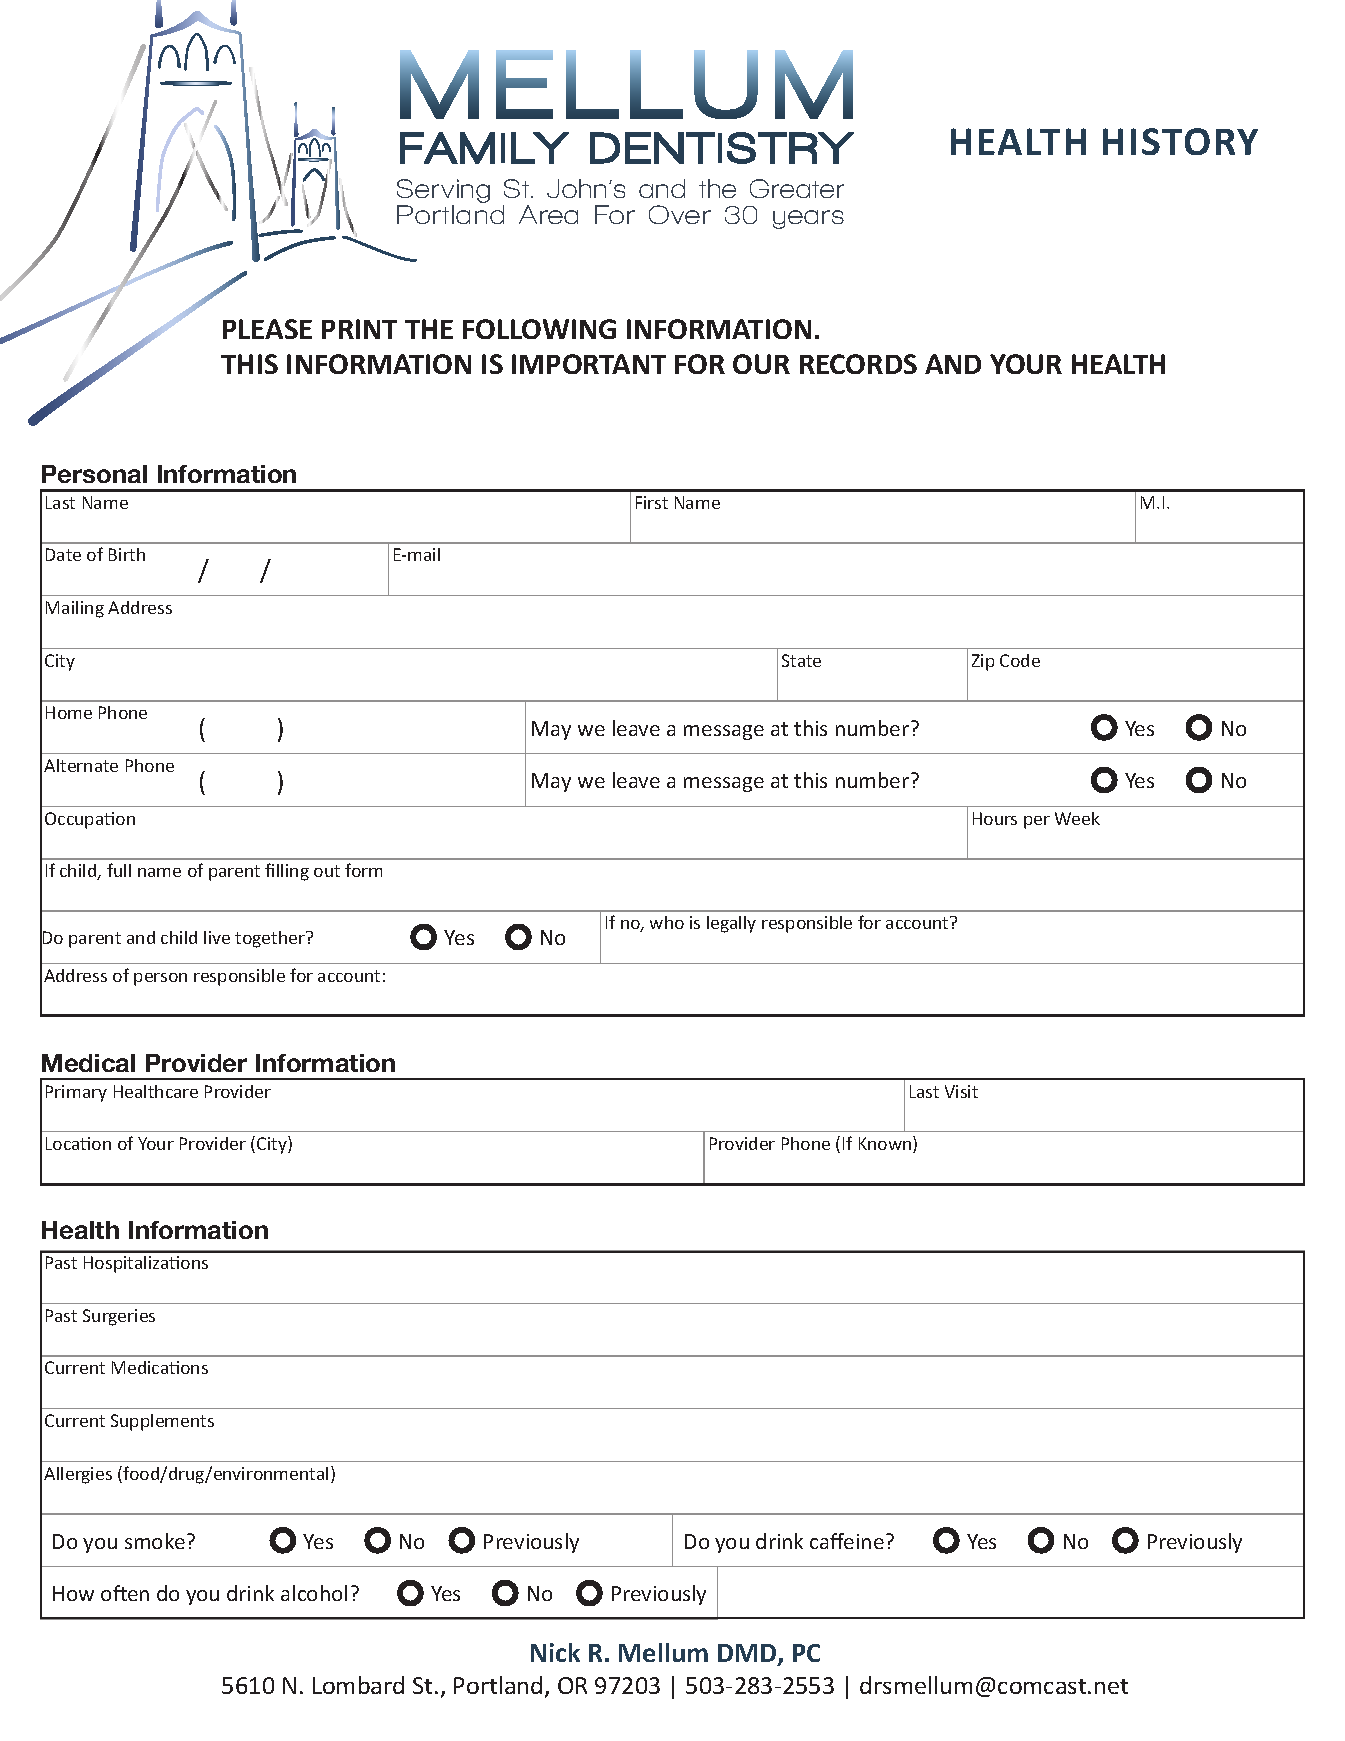 The height and width of the page is (1741, 1345). Describe the element at coordinates (69, 712) in the page. I see `Home` at that location.
